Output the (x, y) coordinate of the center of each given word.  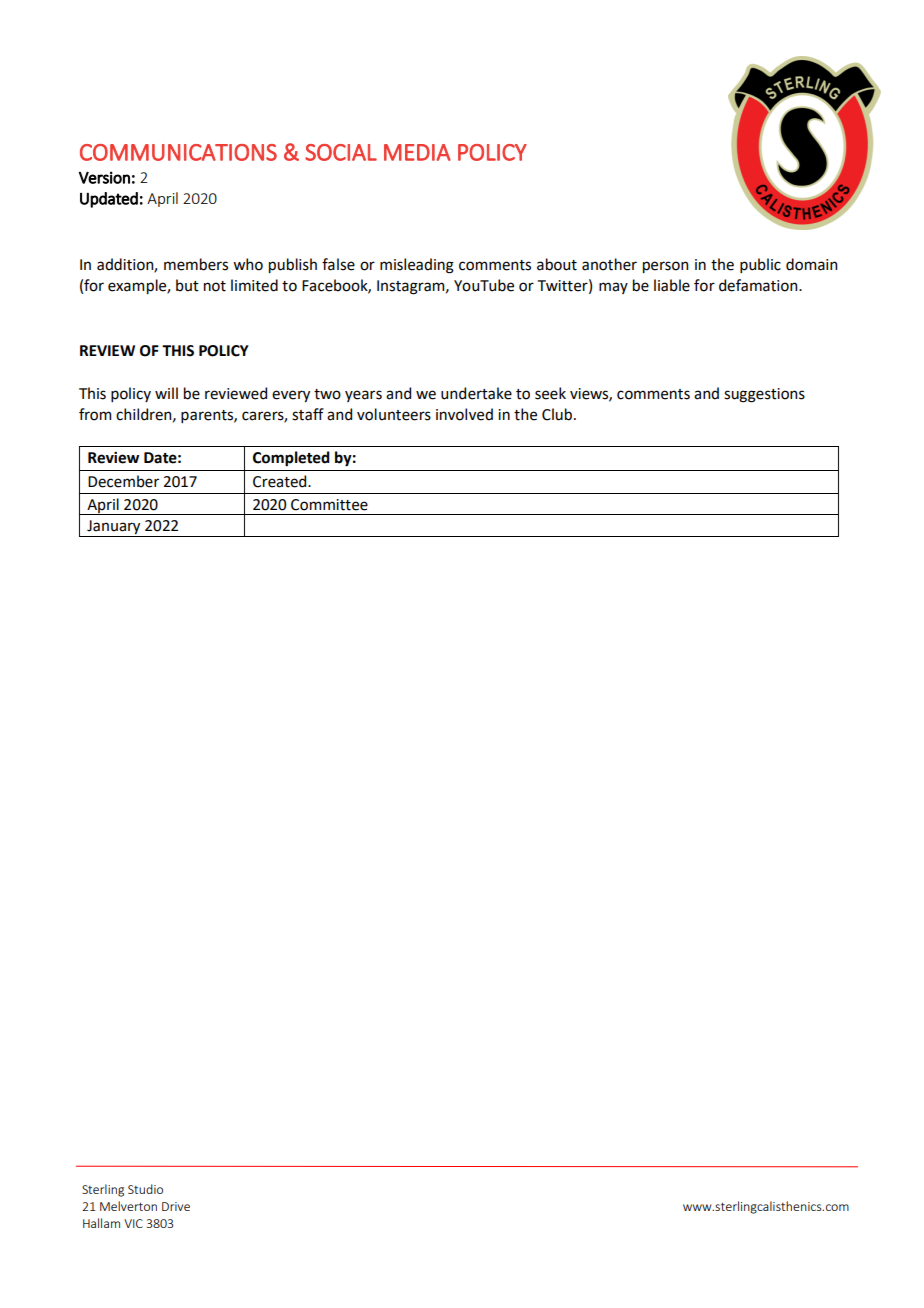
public (760, 265)
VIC (133, 1223)
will (166, 393)
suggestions (764, 395)
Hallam (101, 1223)
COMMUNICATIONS (178, 152)
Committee (329, 505)
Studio (145, 1189)
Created (281, 481)
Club (557, 414)
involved (464, 414)
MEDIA (417, 152)
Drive (176, 1206)
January (114, 528)
